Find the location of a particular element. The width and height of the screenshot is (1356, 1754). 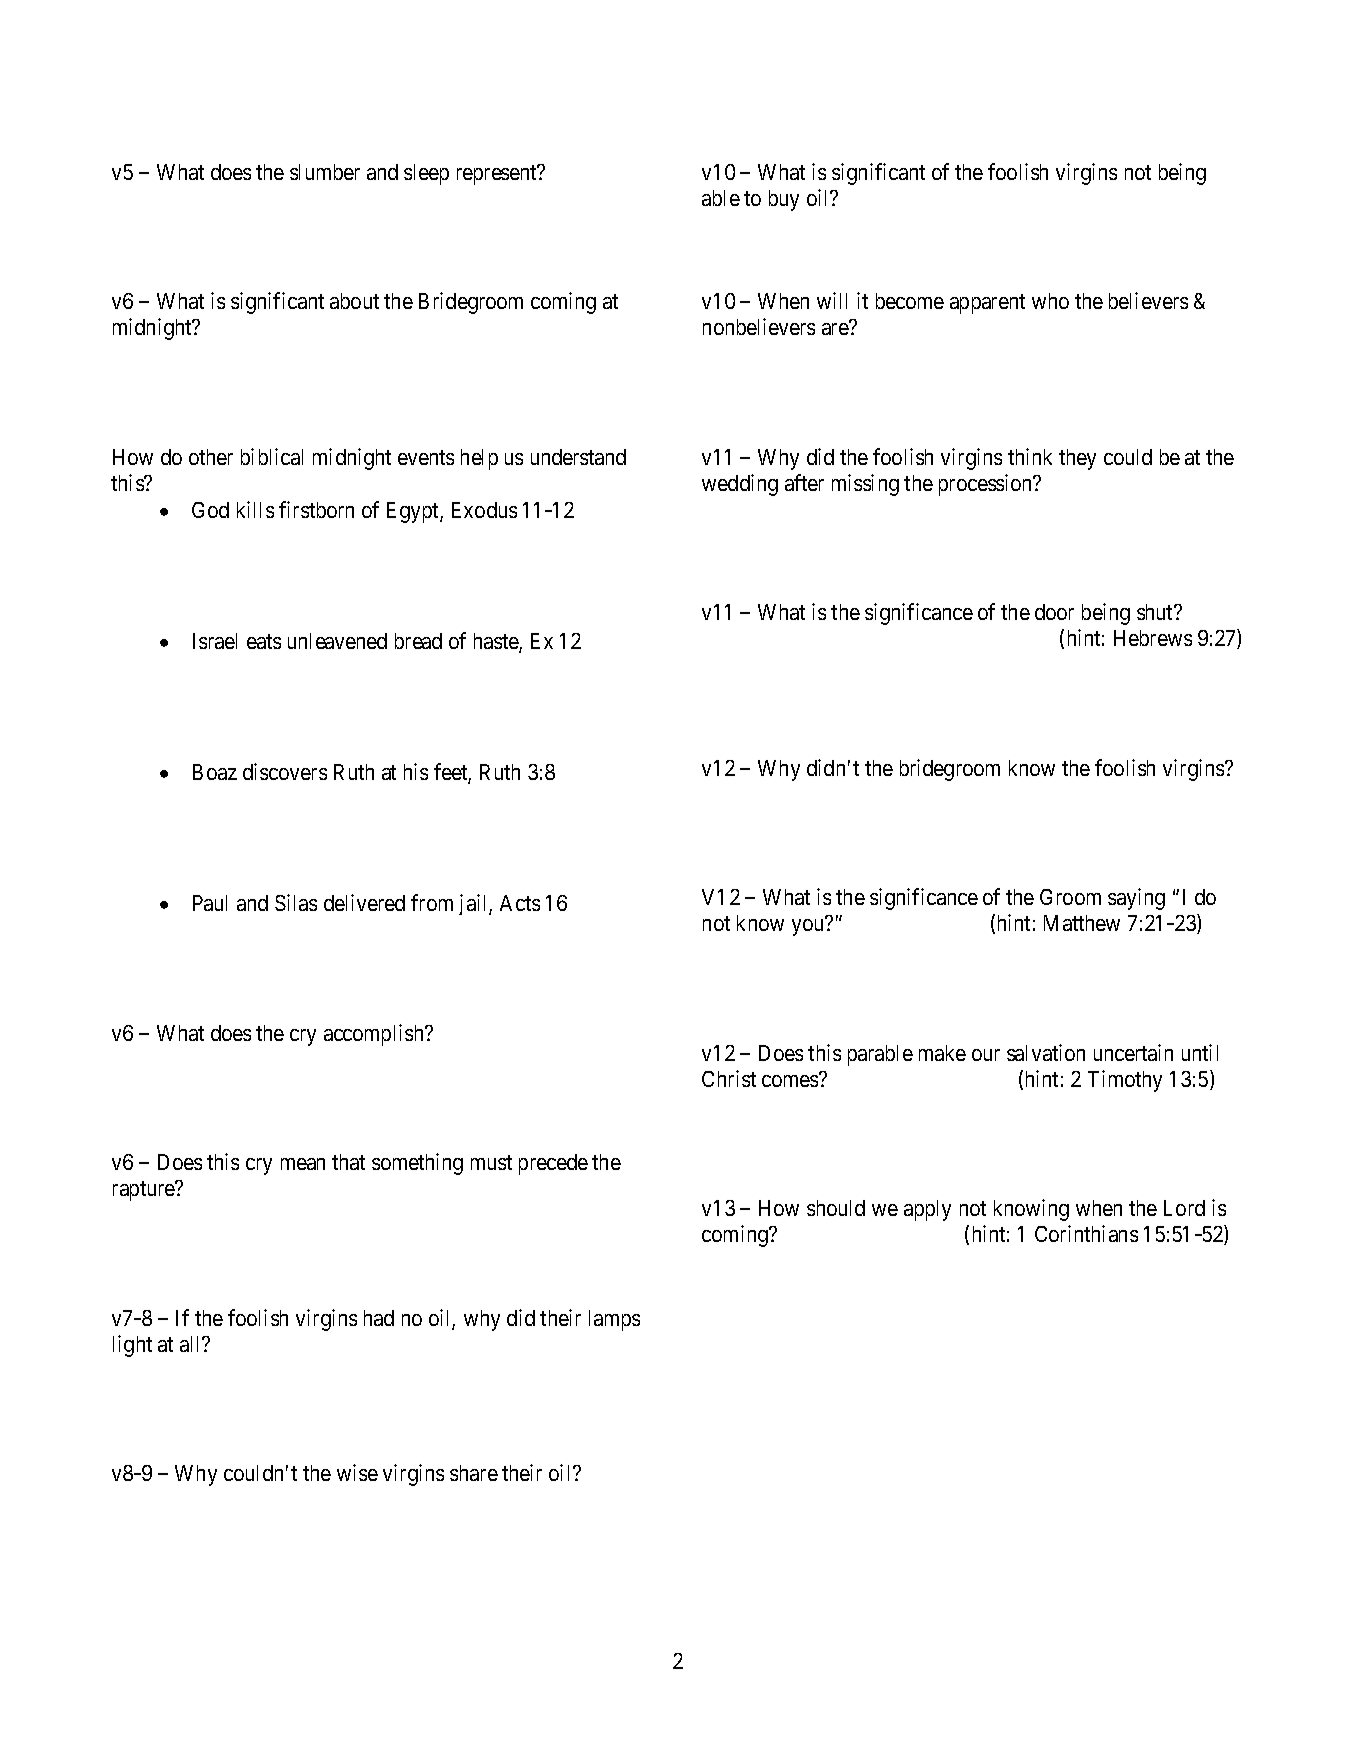

who is located at coordinates (1050, 301).
